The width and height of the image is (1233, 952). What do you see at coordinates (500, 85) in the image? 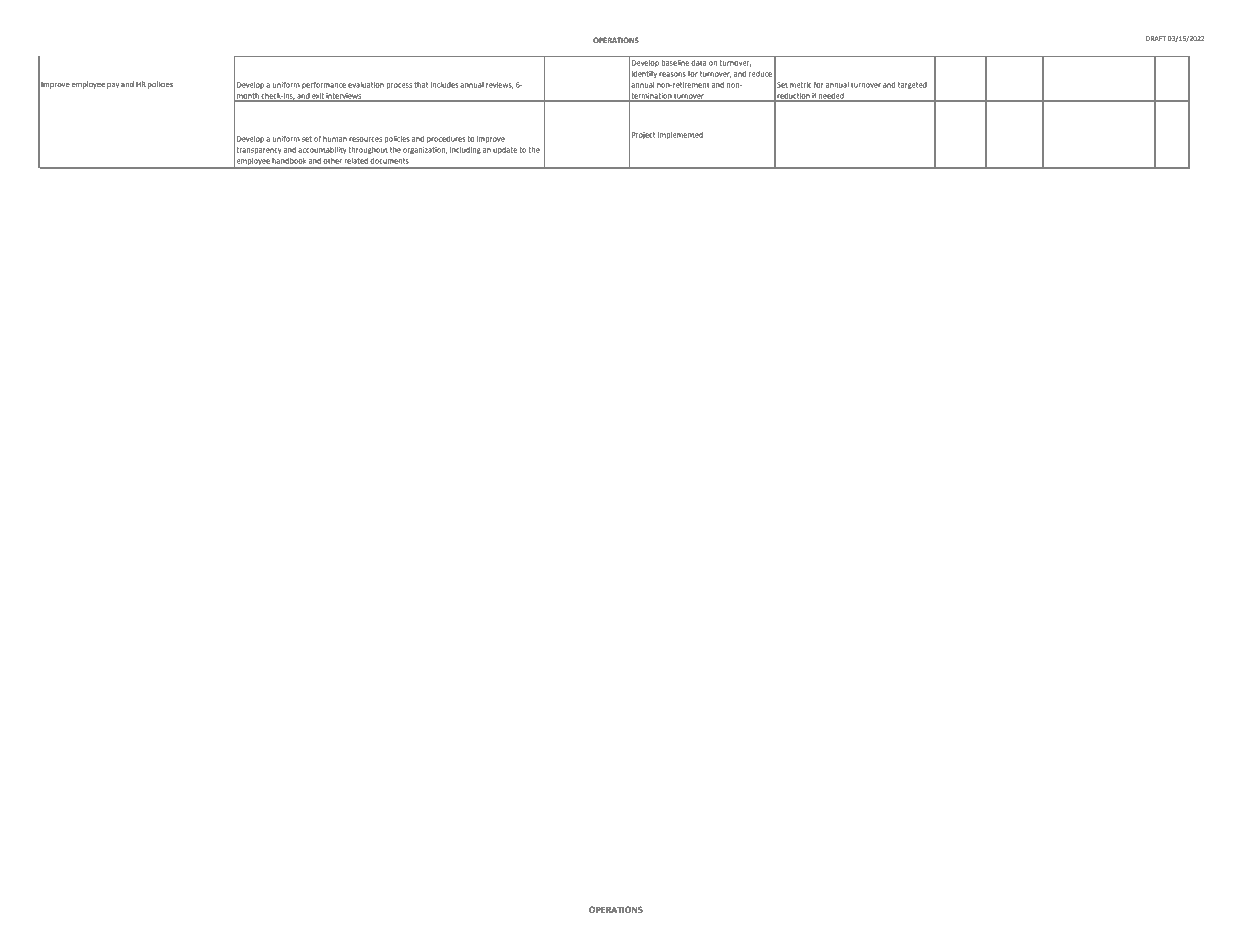
I see `reviews` at bounding box center [500, 85].
